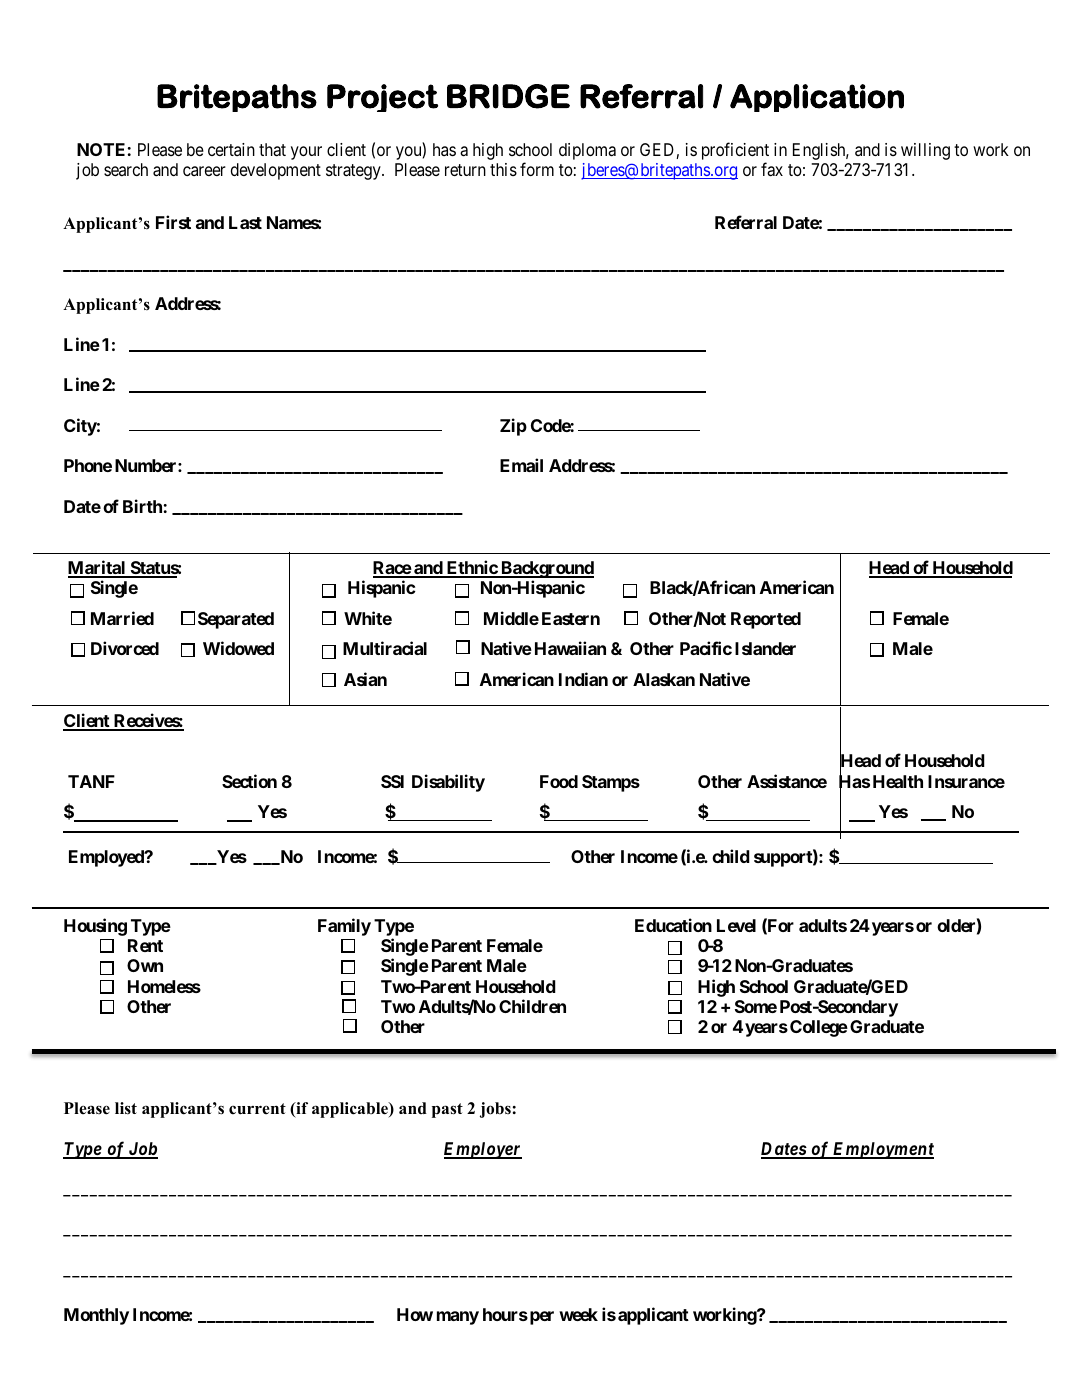  I want to click on fax, so click(772, 169).
